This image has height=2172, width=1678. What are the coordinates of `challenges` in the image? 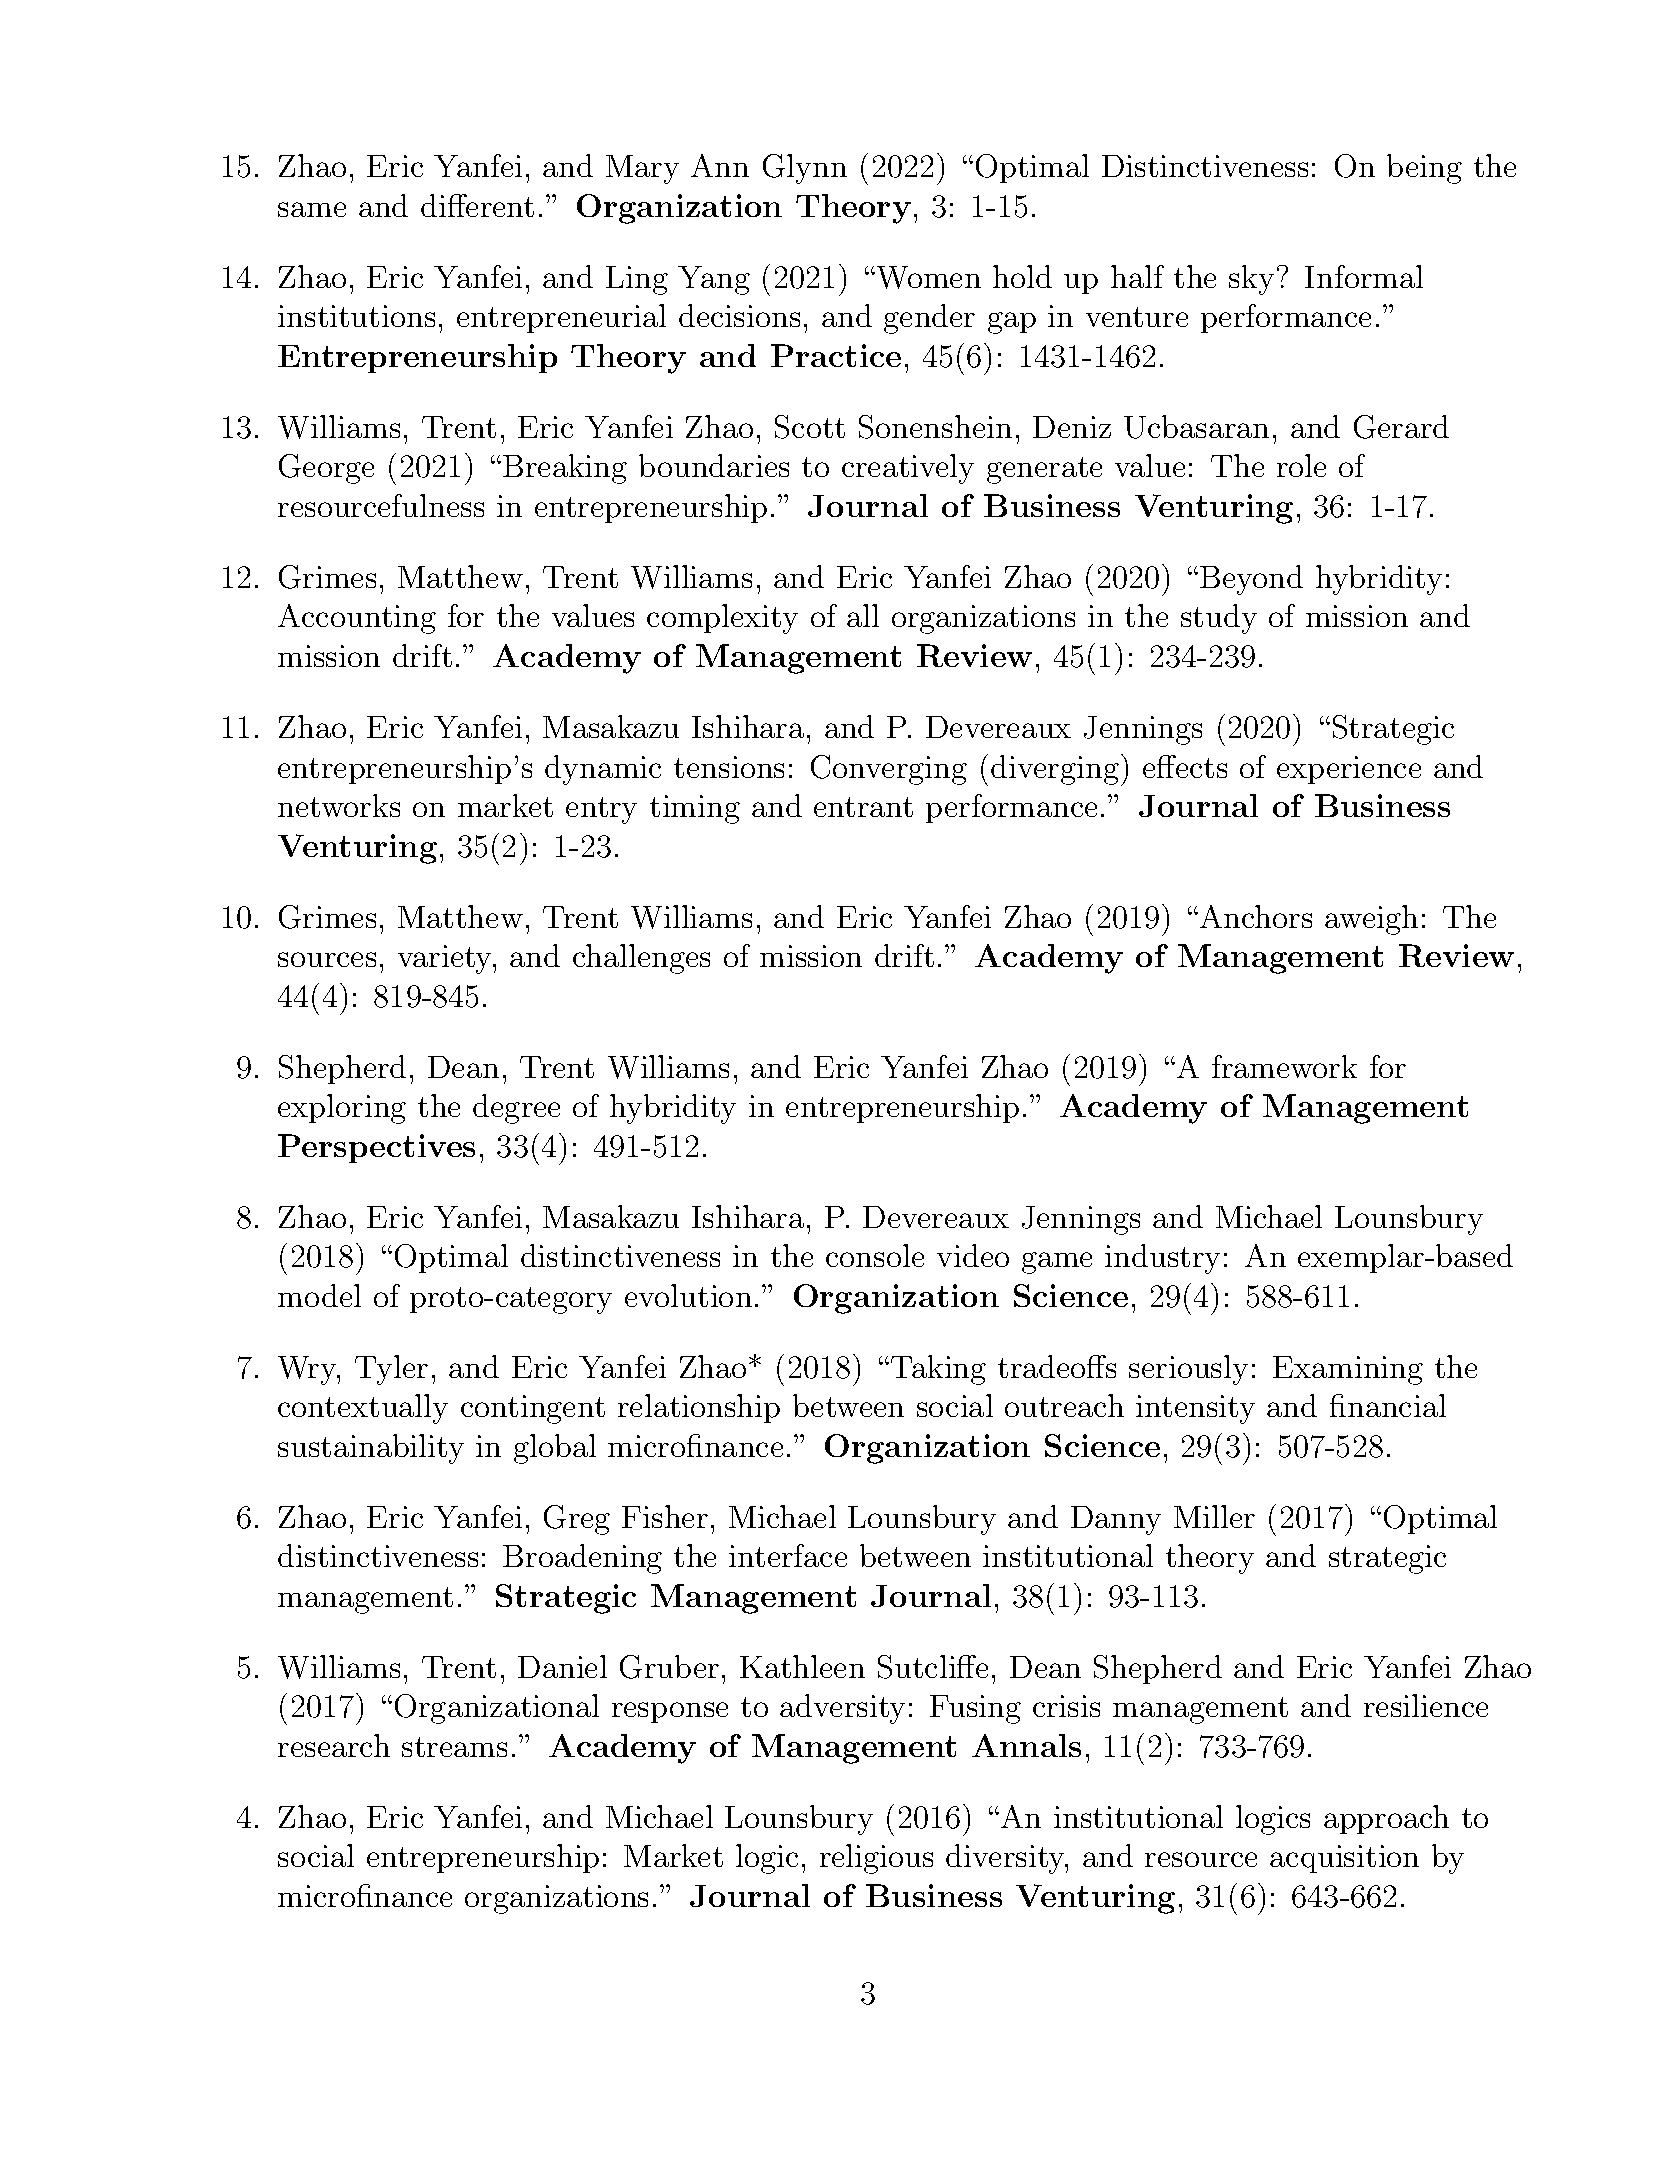 It's located at (641, 959).
